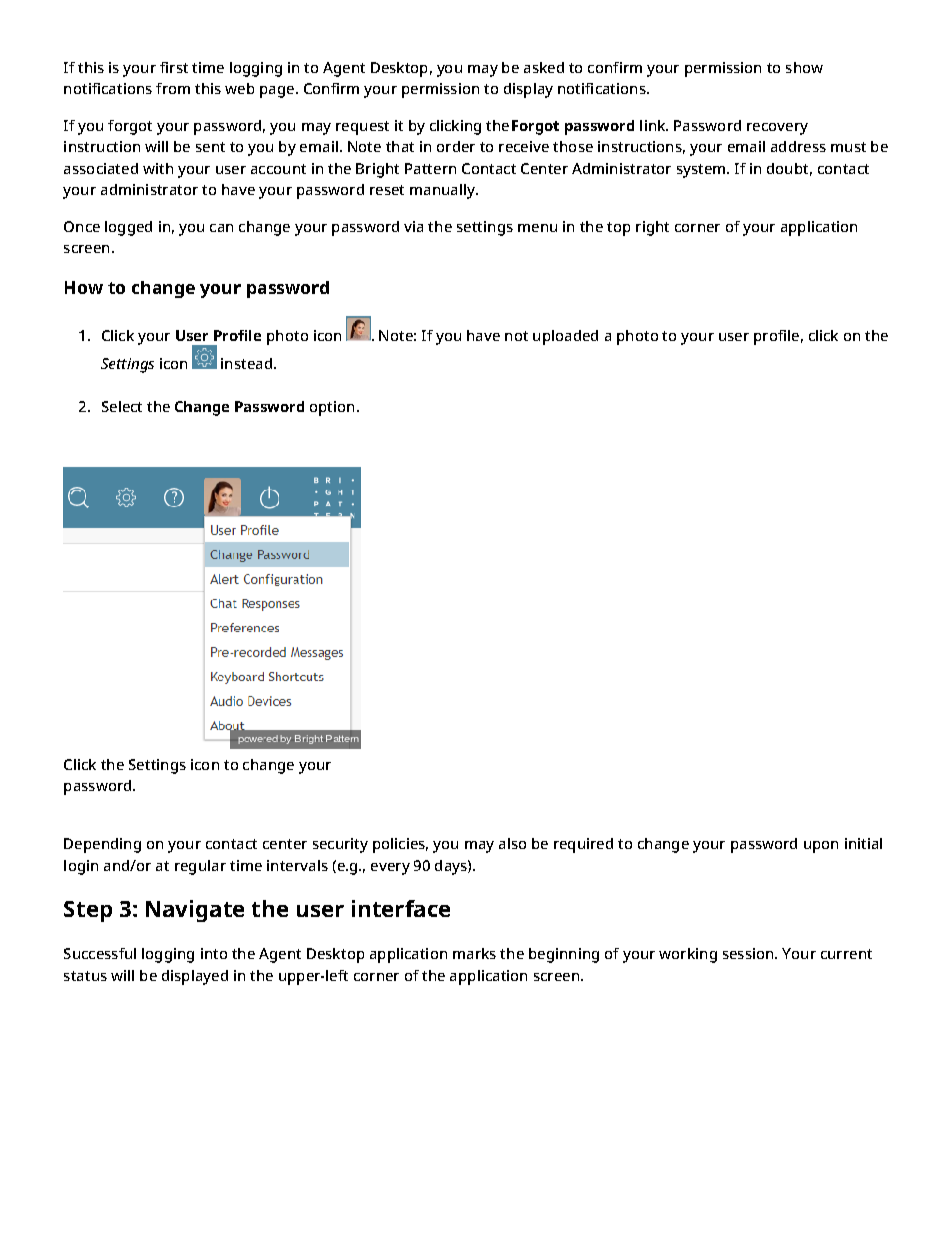 The image size is (952, 1233). I want to click on from, so click(173, 88).
